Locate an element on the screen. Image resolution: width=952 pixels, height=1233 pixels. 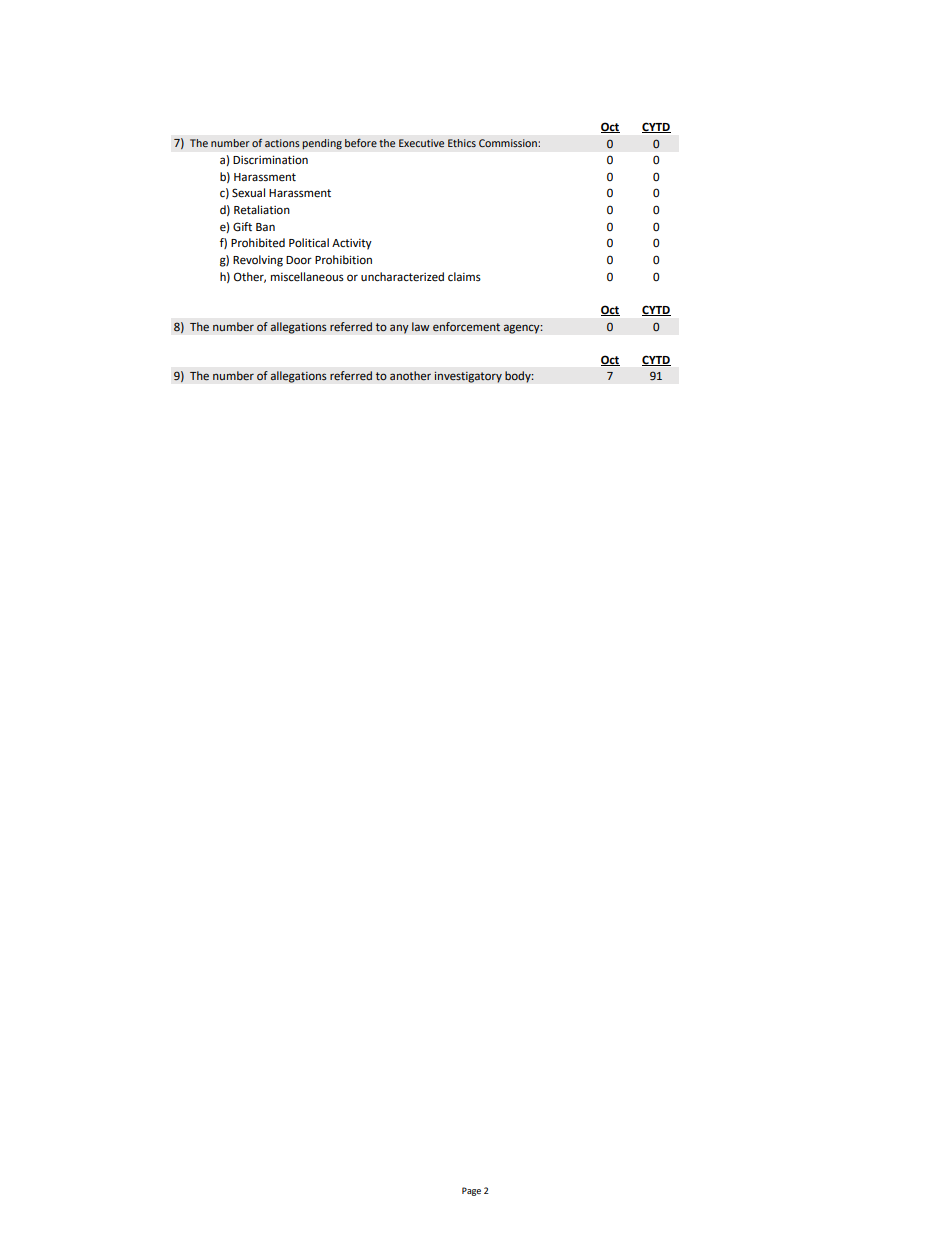
miscellaneous is located at coordinates (307, 277).
